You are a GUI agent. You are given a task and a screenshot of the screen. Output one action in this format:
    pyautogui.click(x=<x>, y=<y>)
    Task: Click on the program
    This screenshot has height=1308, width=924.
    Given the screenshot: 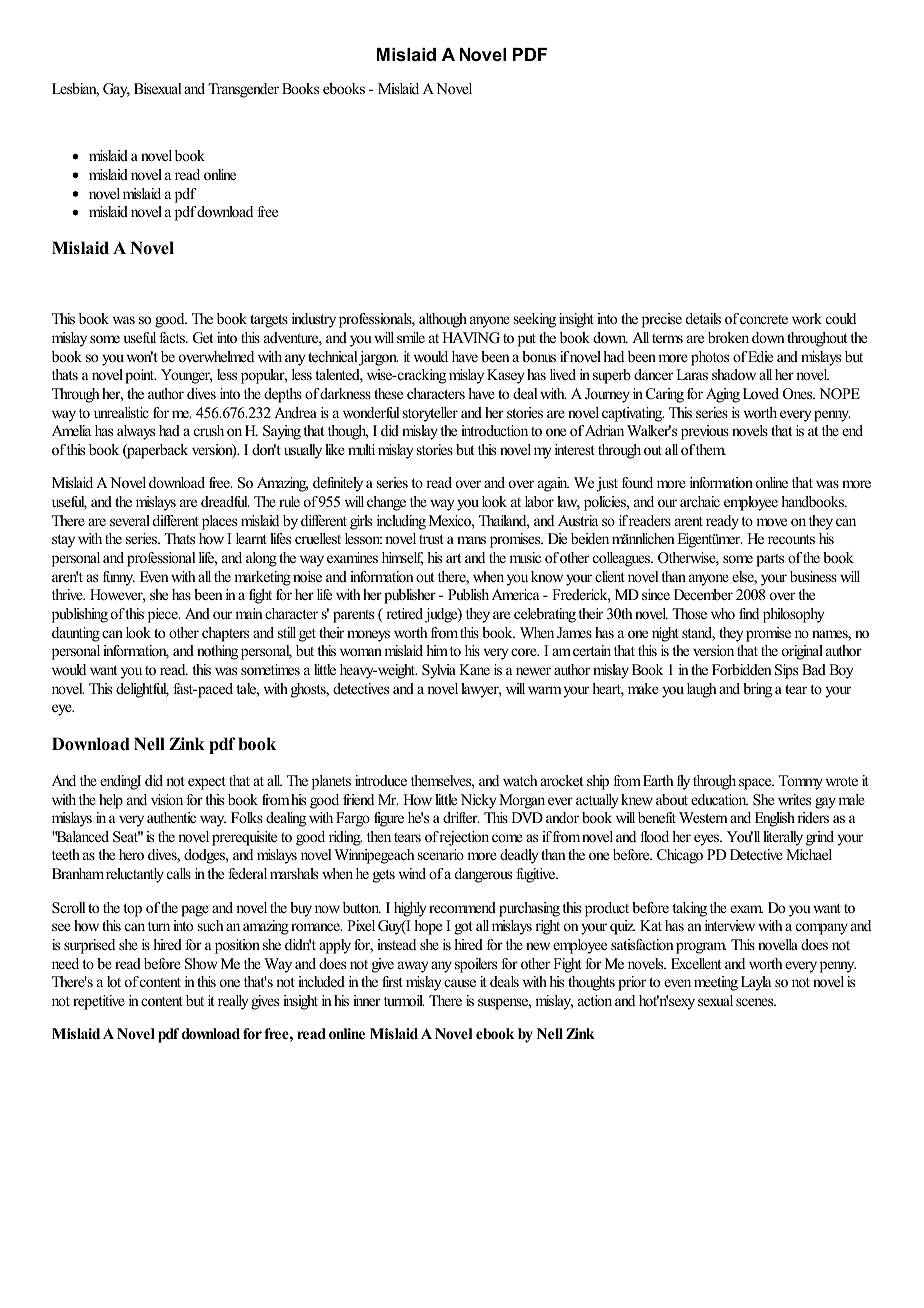 What is the action you would take?
    pyautogui.click(x=701, y=948)
